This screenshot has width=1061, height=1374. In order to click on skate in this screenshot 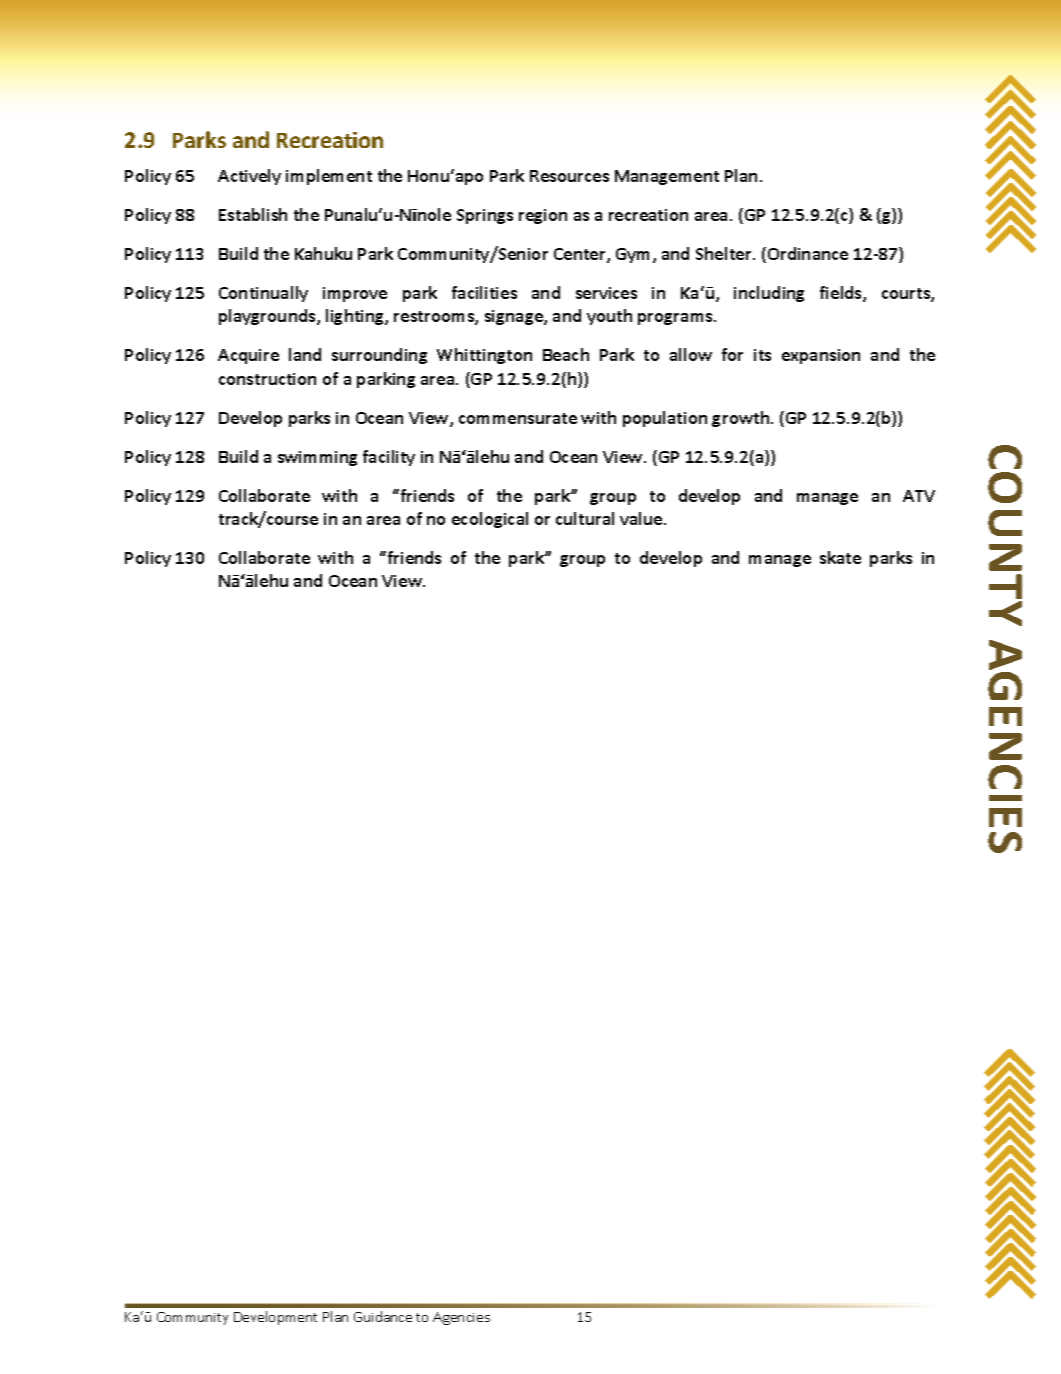, I will do `click(840, 557)`.
